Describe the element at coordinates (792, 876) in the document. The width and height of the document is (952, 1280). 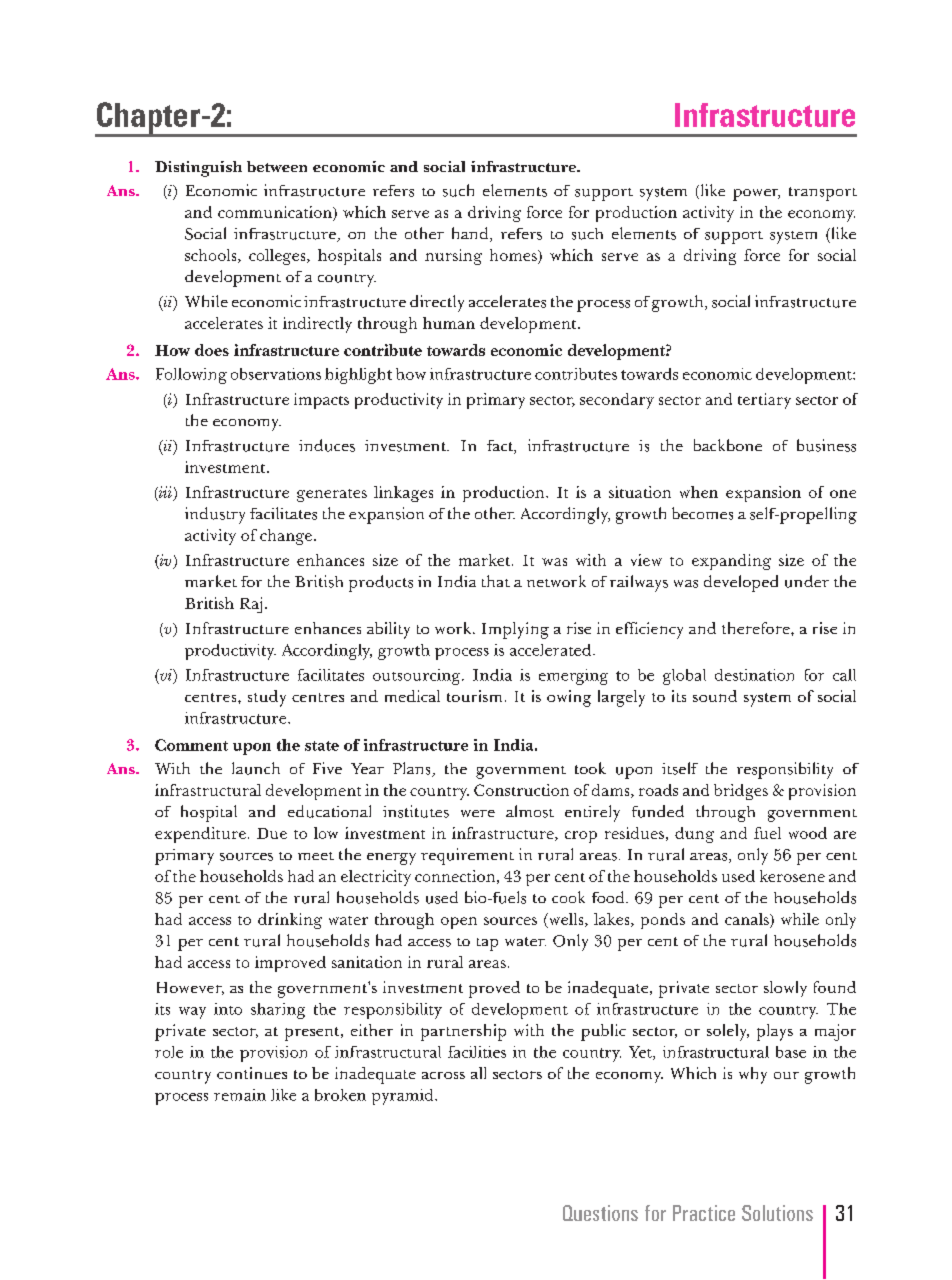
I see `kerosene` at that location.
